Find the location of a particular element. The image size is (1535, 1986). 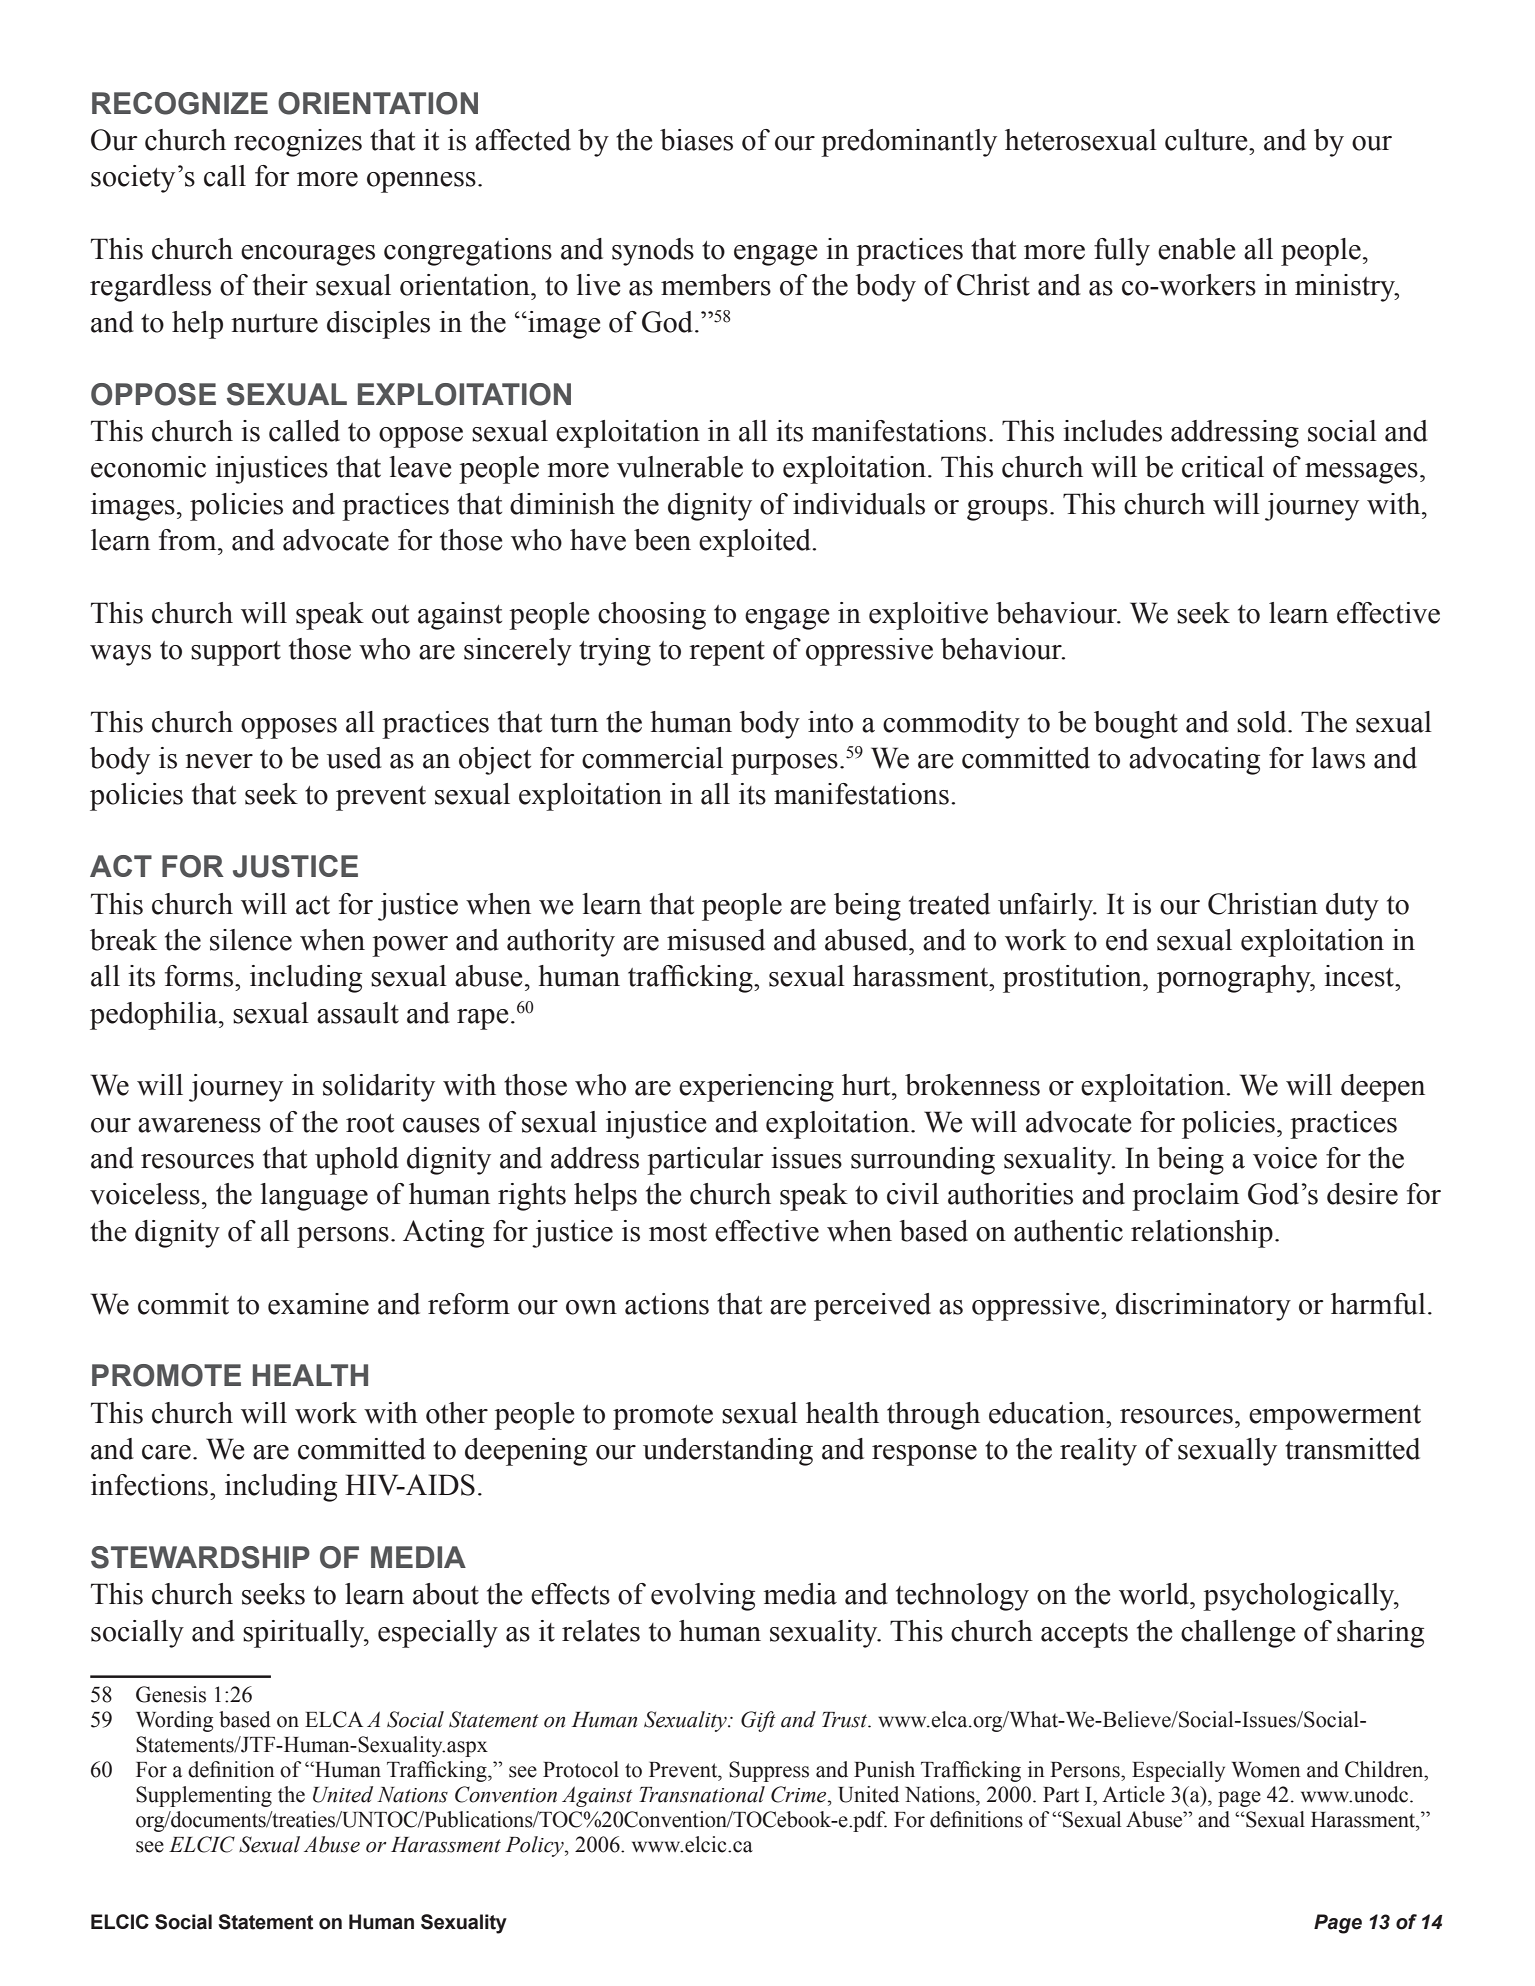

biases is located at coordinates (696, 140).
